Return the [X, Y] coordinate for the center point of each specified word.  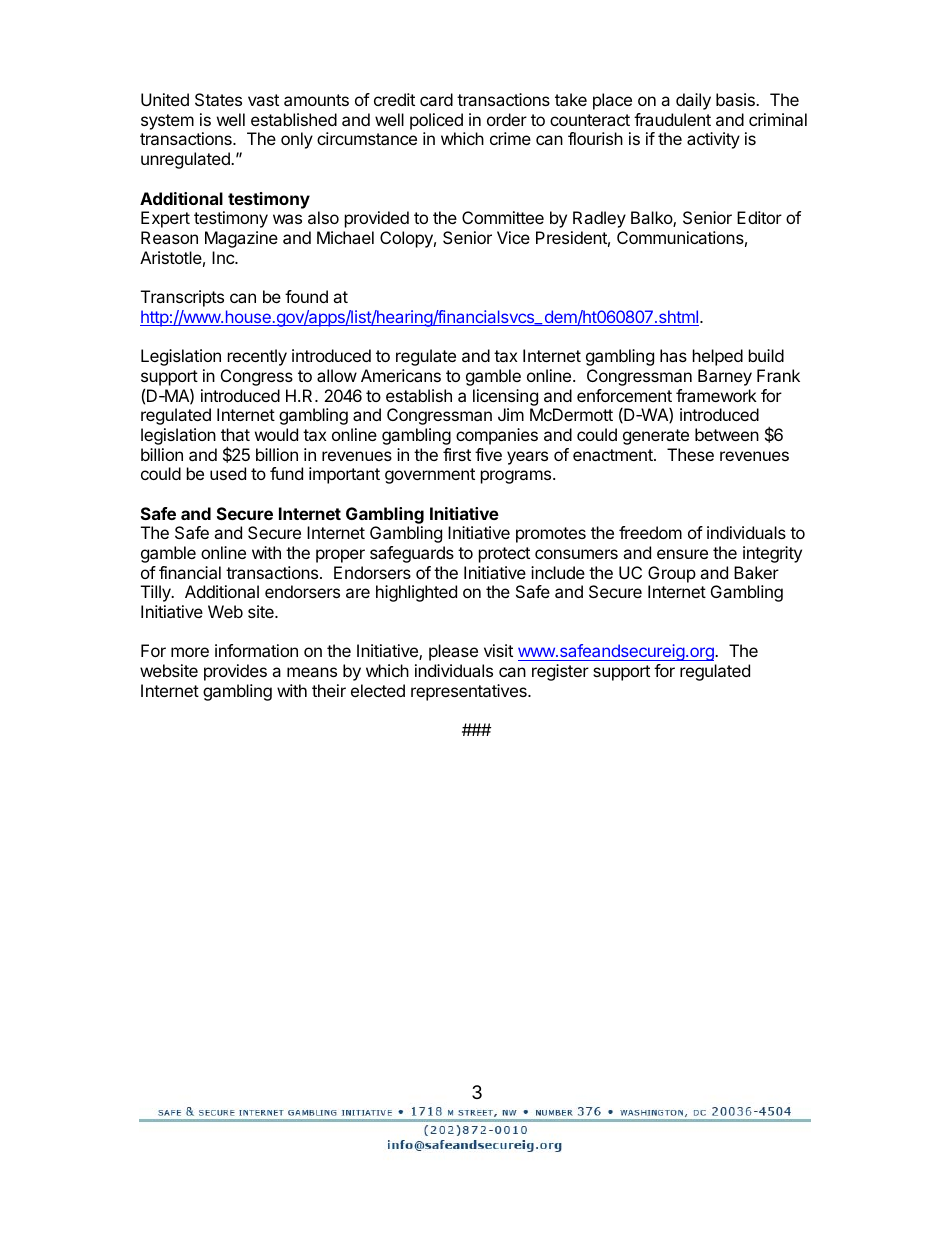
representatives [470, 692]
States [218, 99]
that [235, 434]
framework [716, 395]
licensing [505, 397]
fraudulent [672, 119]
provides [235, 672]
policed [436, 121]
